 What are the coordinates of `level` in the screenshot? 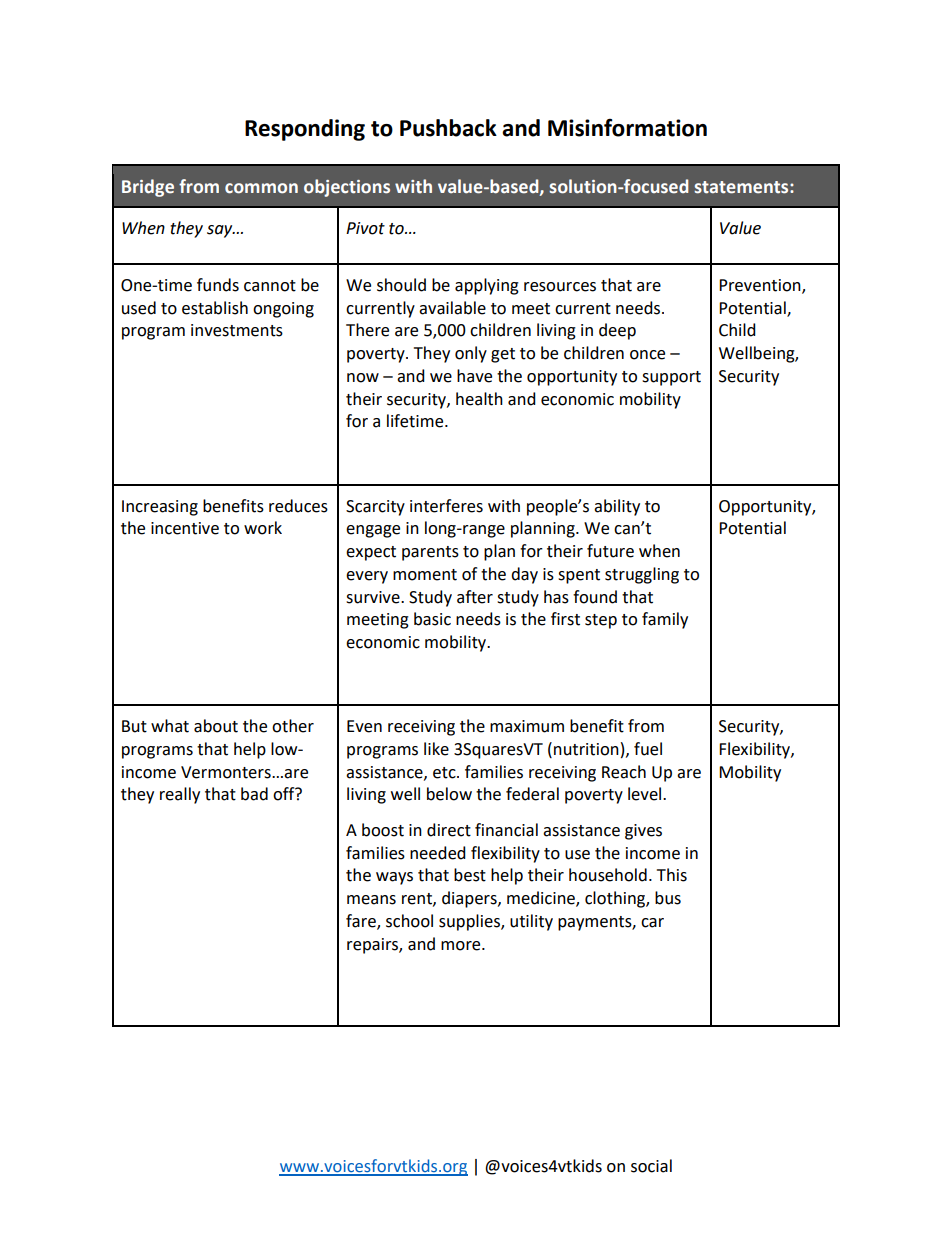 It's located at (646, 794).
